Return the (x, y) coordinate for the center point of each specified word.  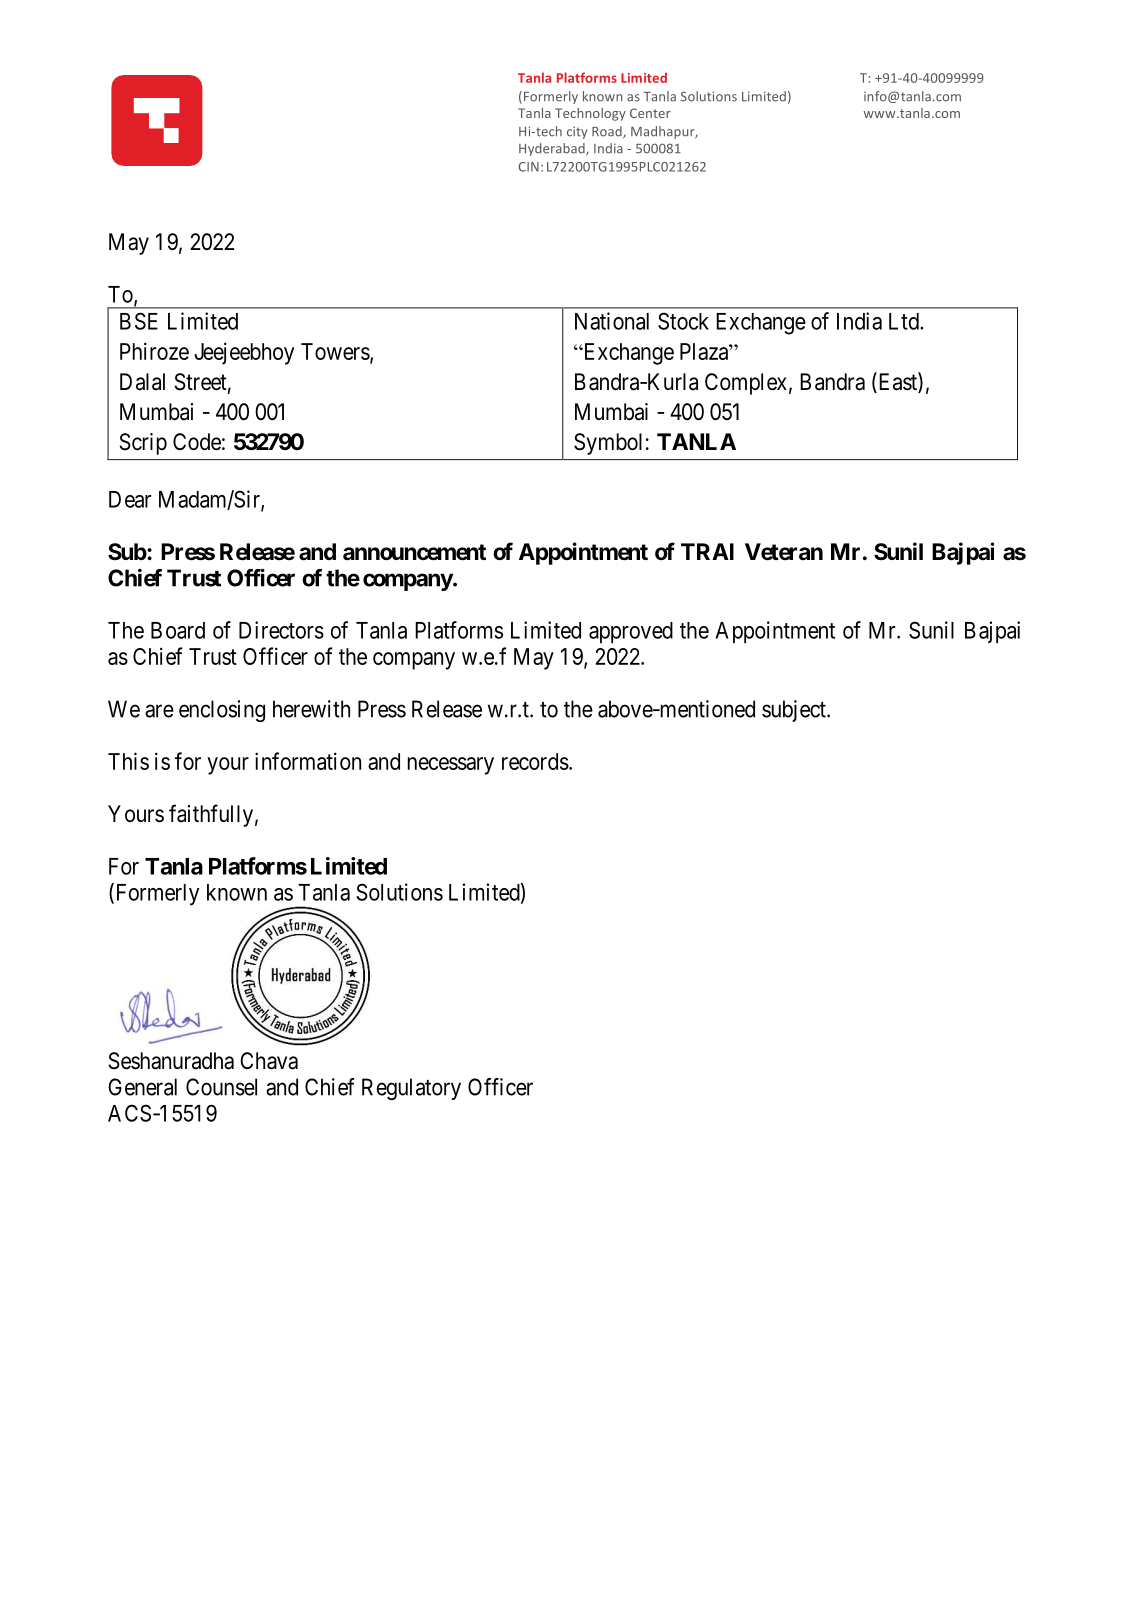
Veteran (784, 552)
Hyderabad (553, 149)
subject (795, 711)
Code (197, 442)
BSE (139, 321)
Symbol (608, 444)
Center (650, 113)
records (535, 761)
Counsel (221, 1087)
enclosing (222, 711)
